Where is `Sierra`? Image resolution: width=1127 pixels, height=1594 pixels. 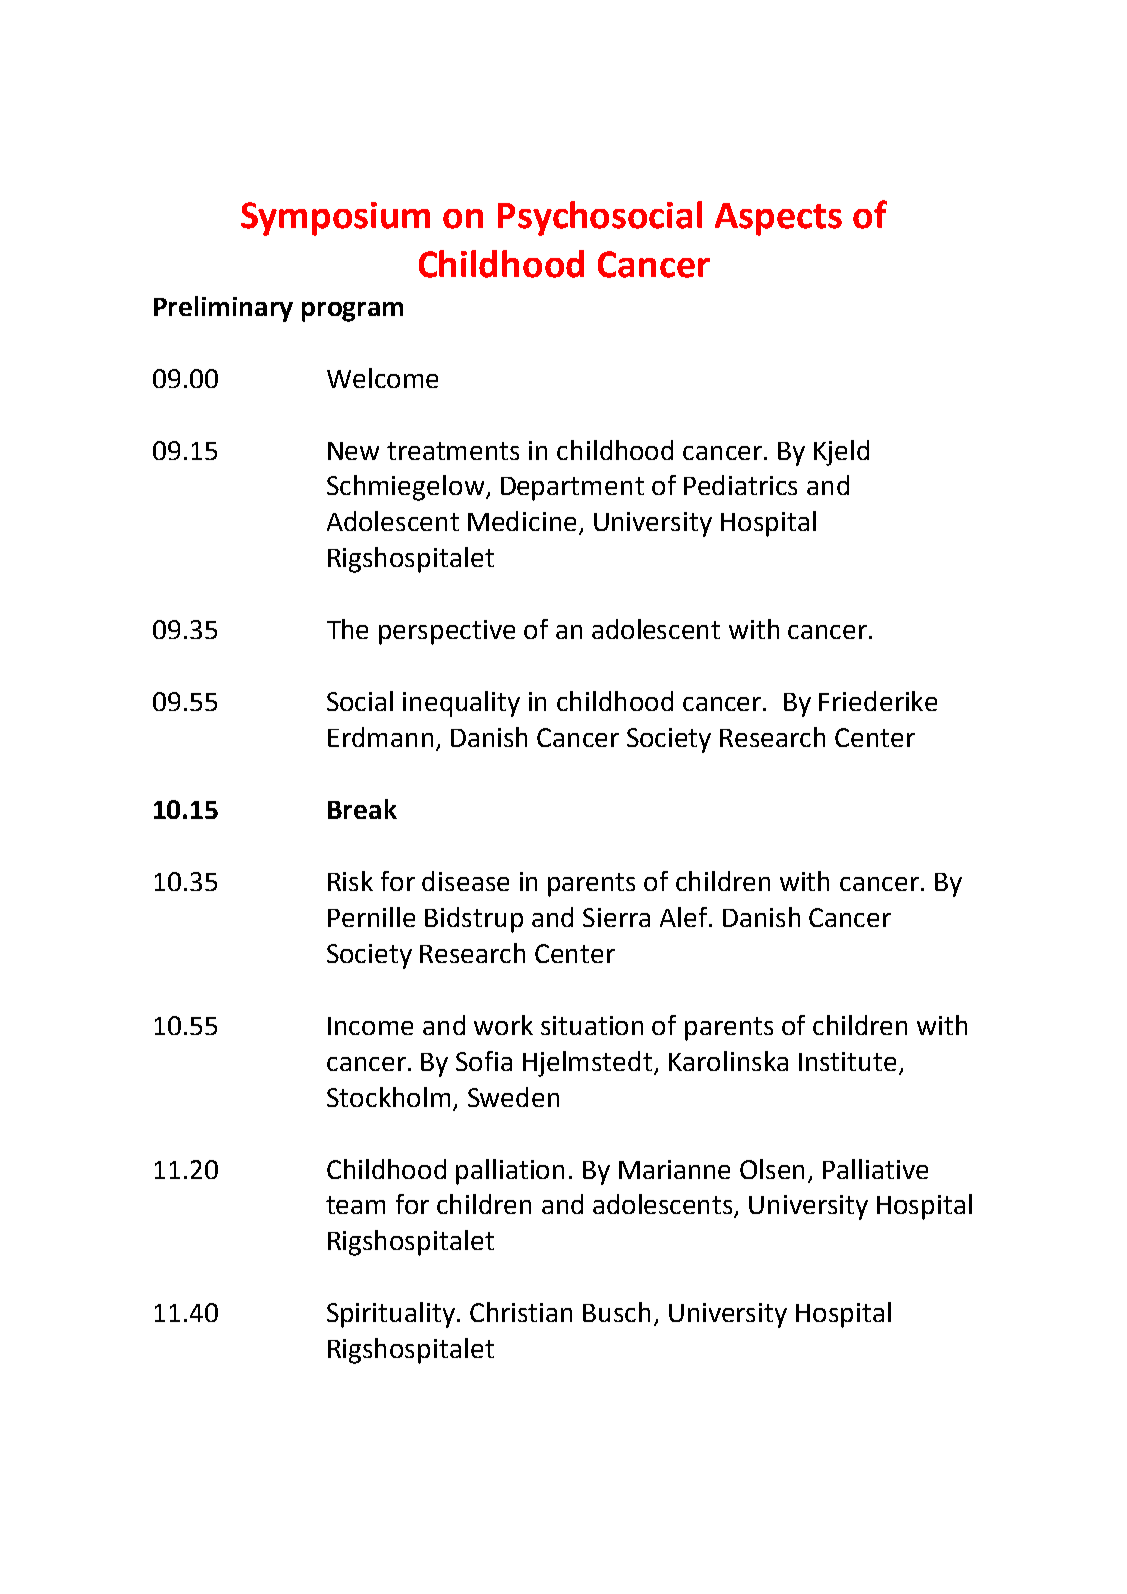 Sierra is located at coordinates (616, 917).
